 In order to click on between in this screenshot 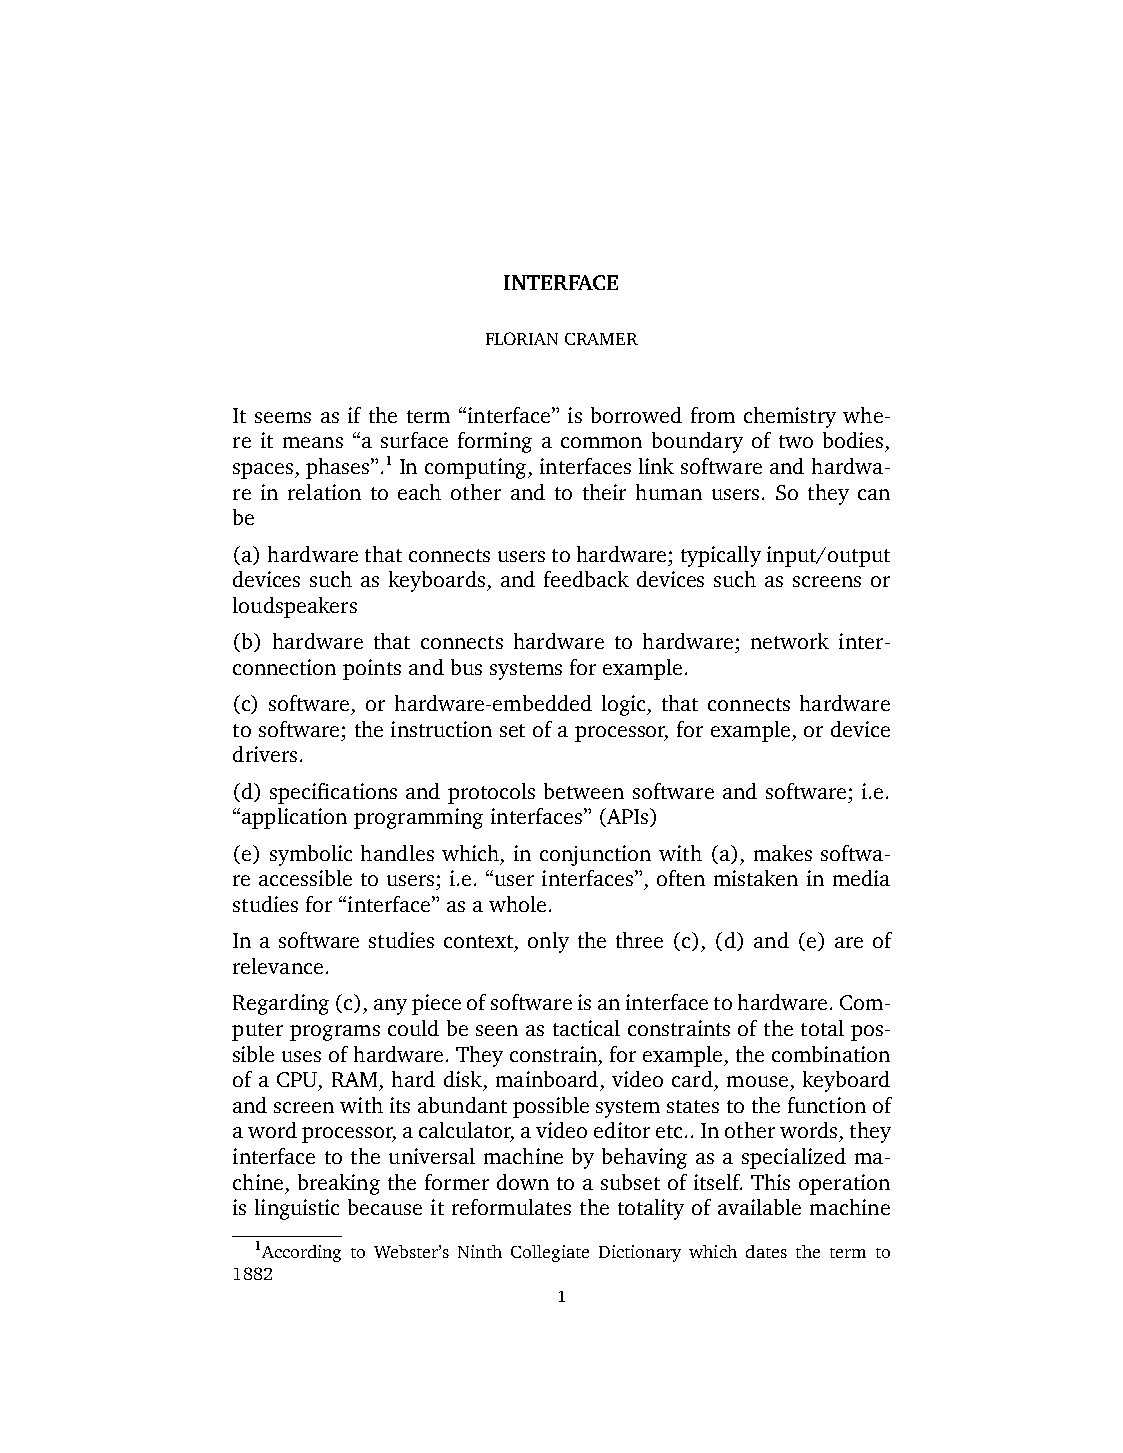, I will do `click(584, 791)`.
